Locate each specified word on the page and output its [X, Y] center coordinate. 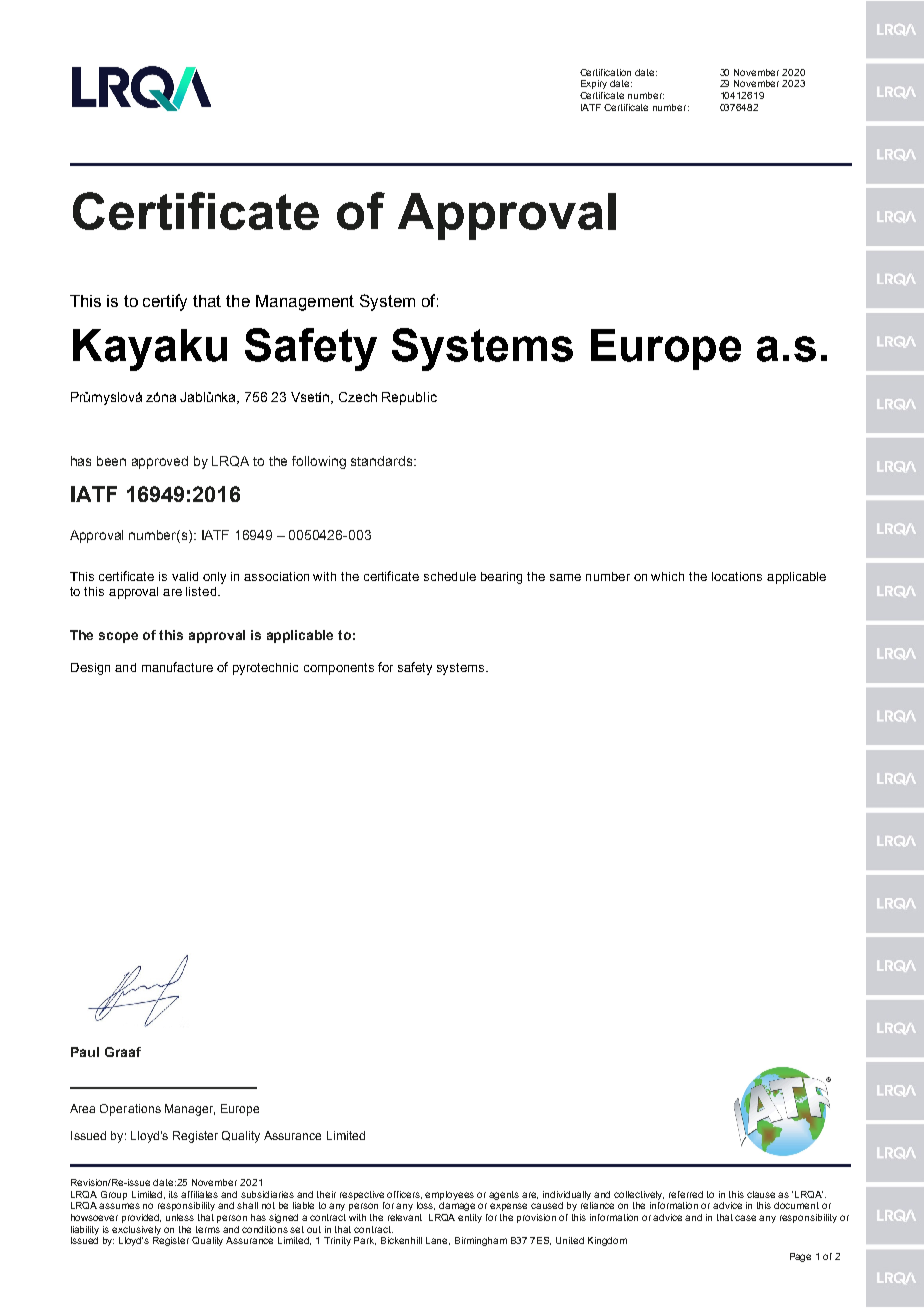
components [339, 669]
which [667, 576]
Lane [438, 1241]
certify [165, 302]
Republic [409, 398]
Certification [605, 72]
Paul [85, 1052]
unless [180, 1217]
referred [686, 1194]
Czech [358, 397]
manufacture [177, 667]
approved [160, 462]
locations [737, 576]
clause [763, 1194]
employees [449, 1195]
